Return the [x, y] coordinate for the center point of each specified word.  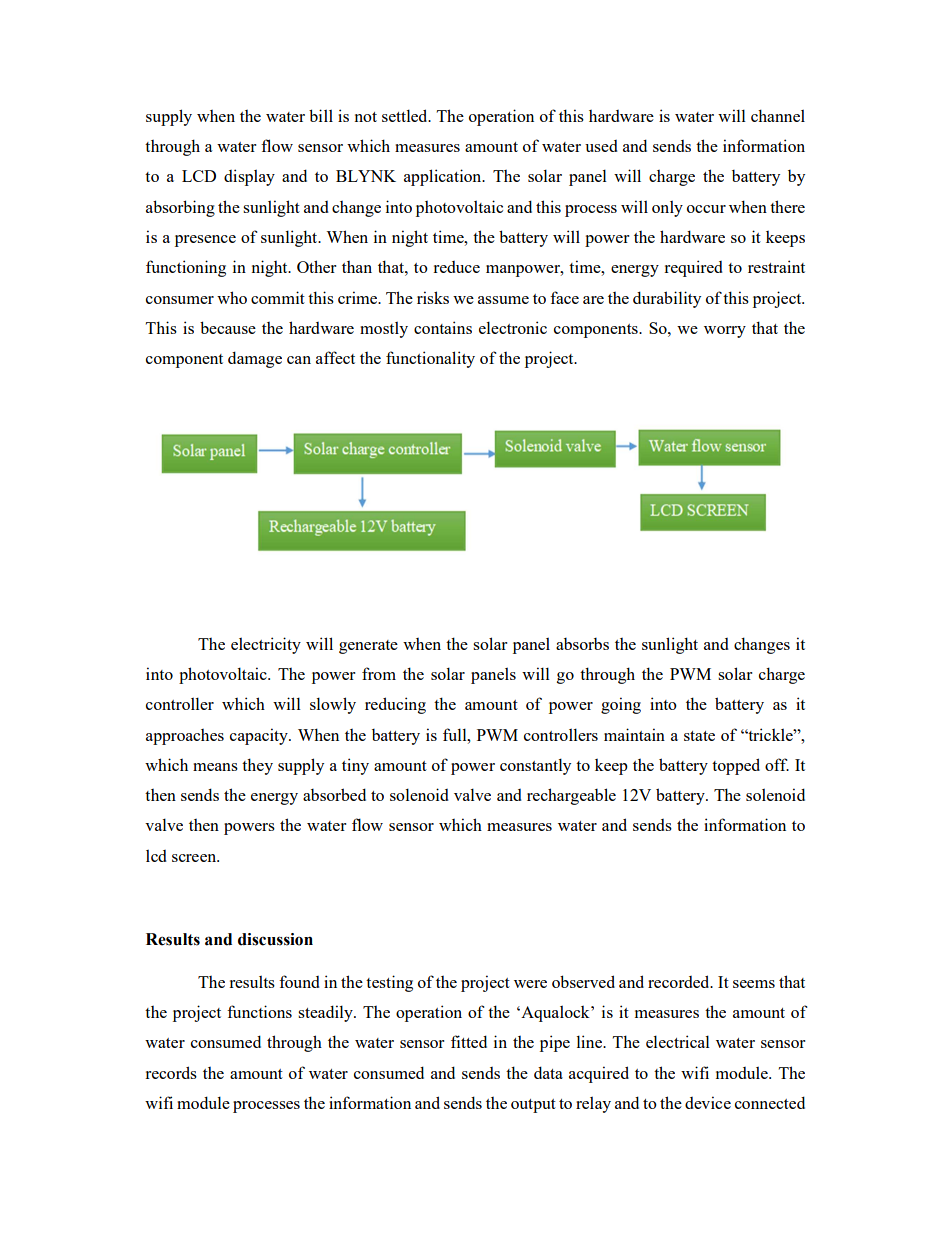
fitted [469, 1041]
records [171, 1072]
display [249, 177]
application [444, 177]
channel [778, 115]
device [708, 1102]
